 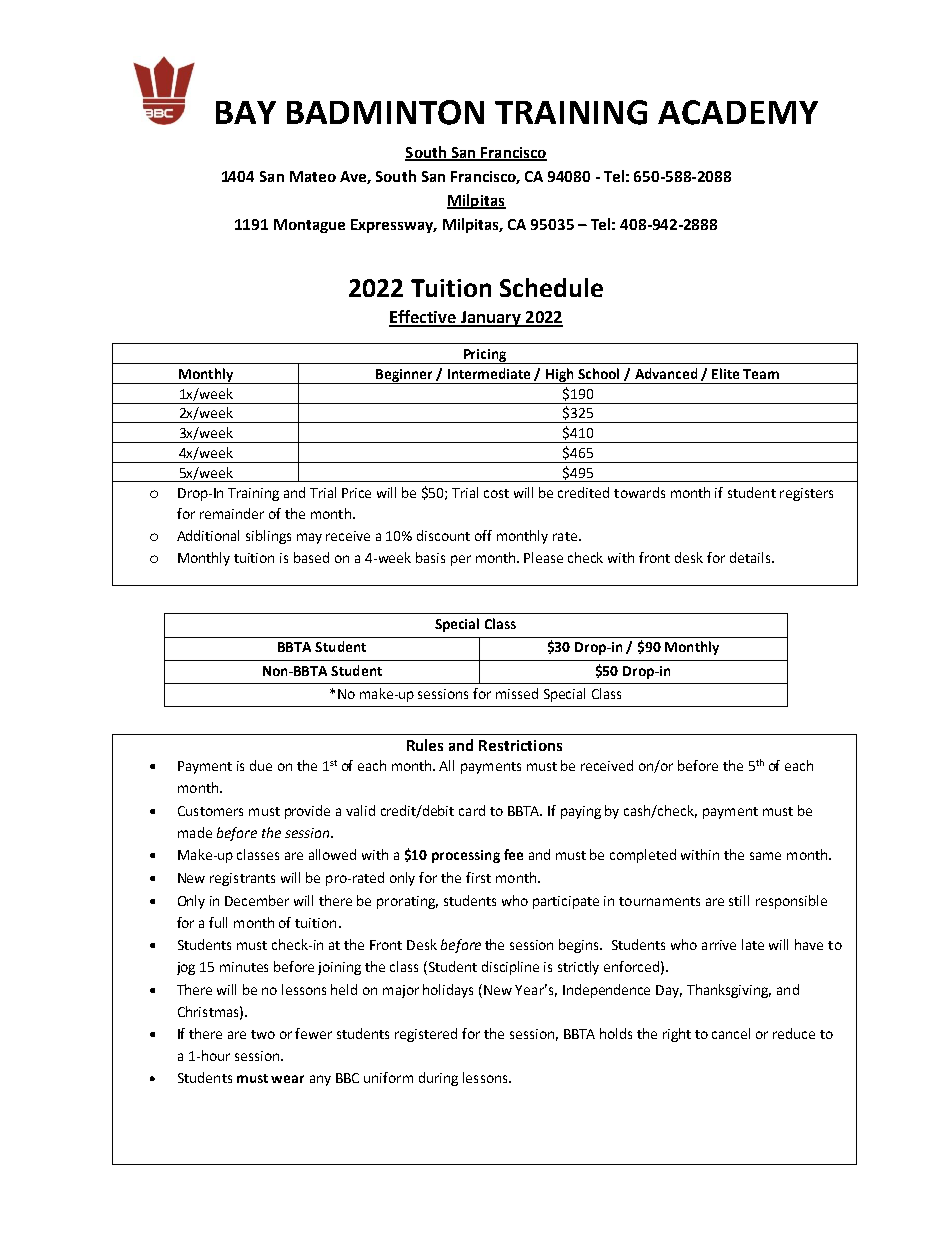 What do you see at coordinates (246, 112) in the screenshot?
I see `BAY` at bounding box center [246, 112].
